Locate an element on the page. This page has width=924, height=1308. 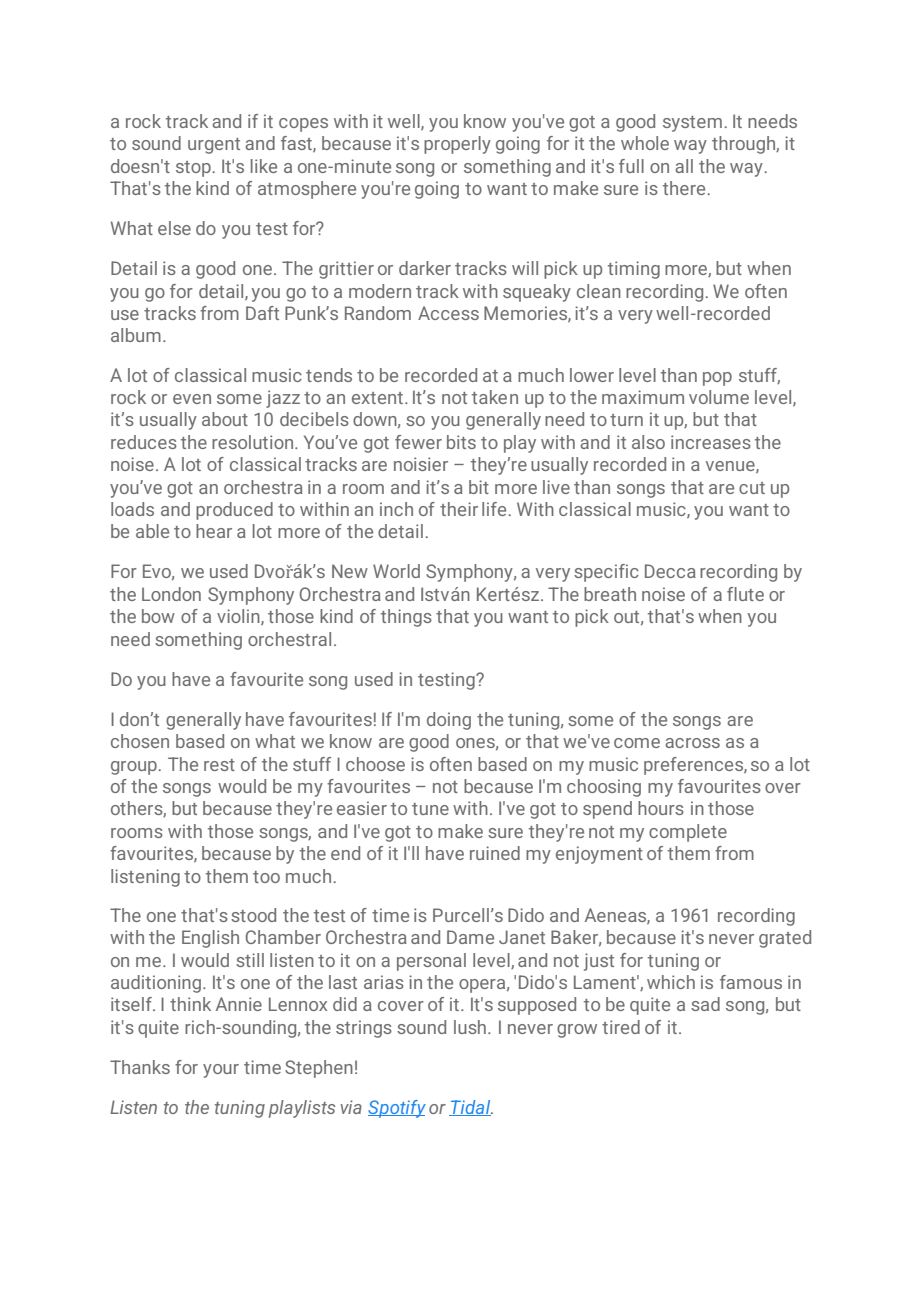
complete is located at coordinates (688, 833).
